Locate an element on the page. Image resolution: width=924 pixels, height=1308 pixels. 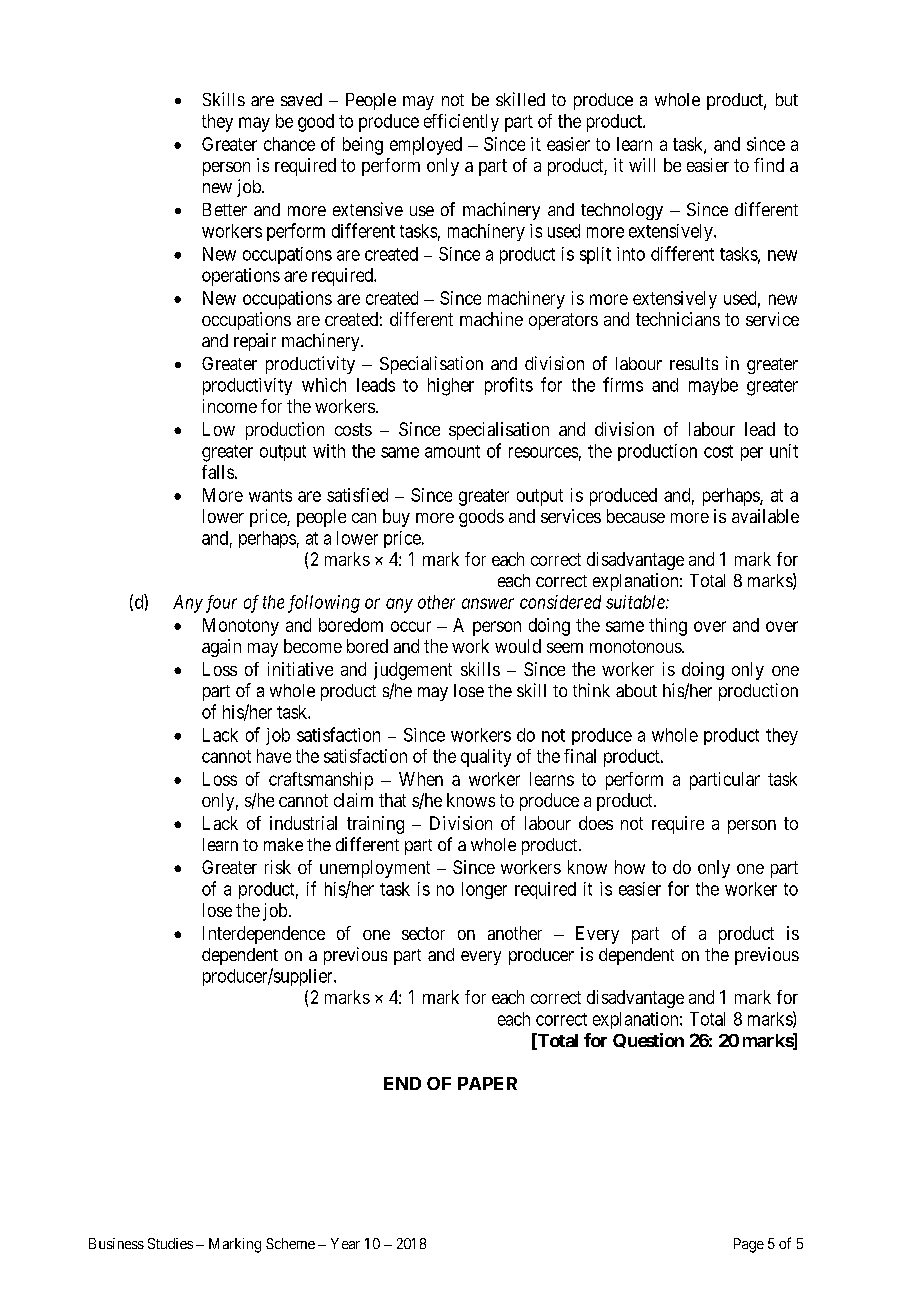
Studies is located at coordinates (170, 1243).
